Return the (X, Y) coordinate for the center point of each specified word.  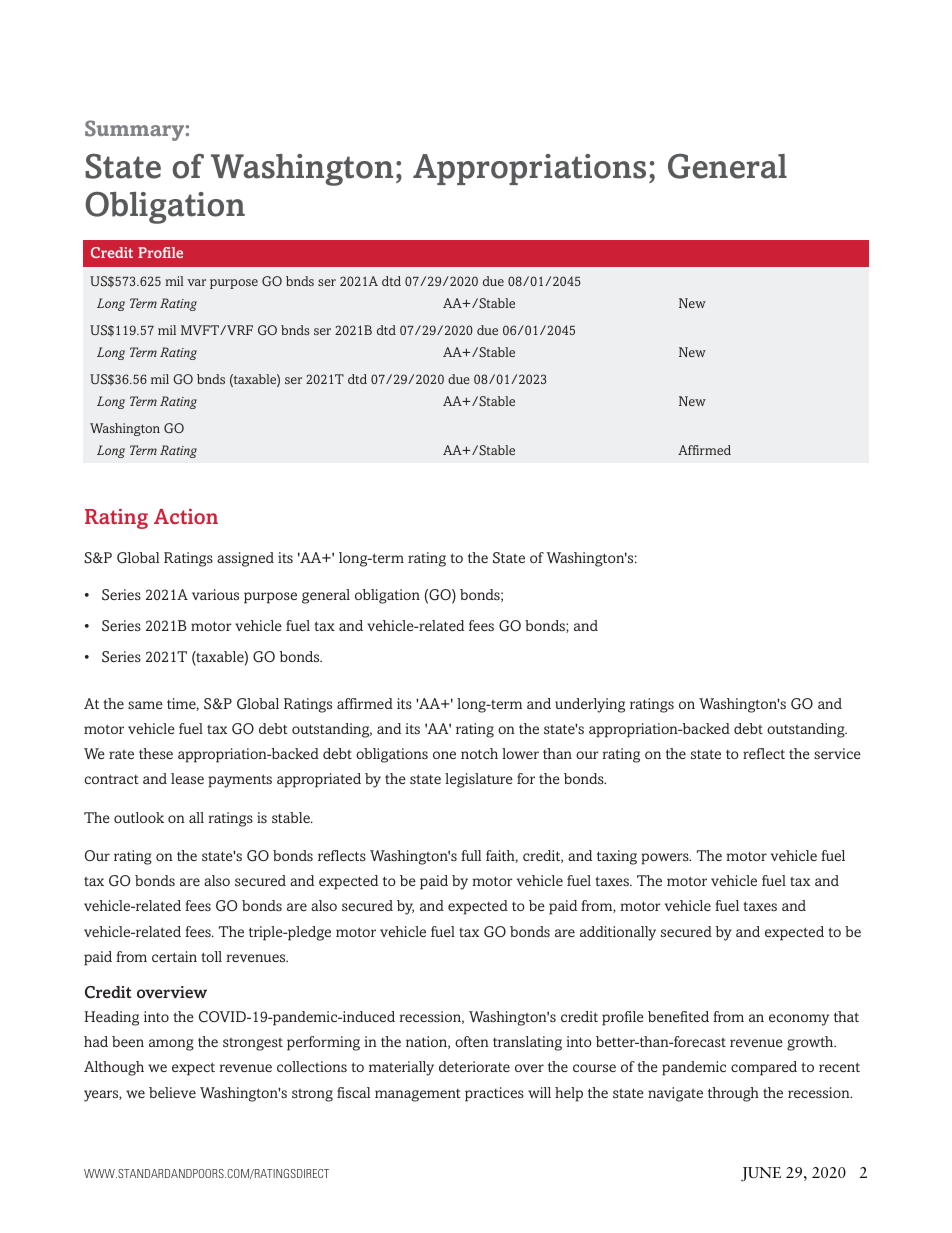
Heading (111, 1018)
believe (172, 1092)
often (472, 1041)
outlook (139, 817)
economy (799, 1020)
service (837, 753)
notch (479, 753)
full (471, 855)
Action (186, 516)
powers (666, 859)
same (145, 705)
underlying (590, 705)
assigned (245, 559)
